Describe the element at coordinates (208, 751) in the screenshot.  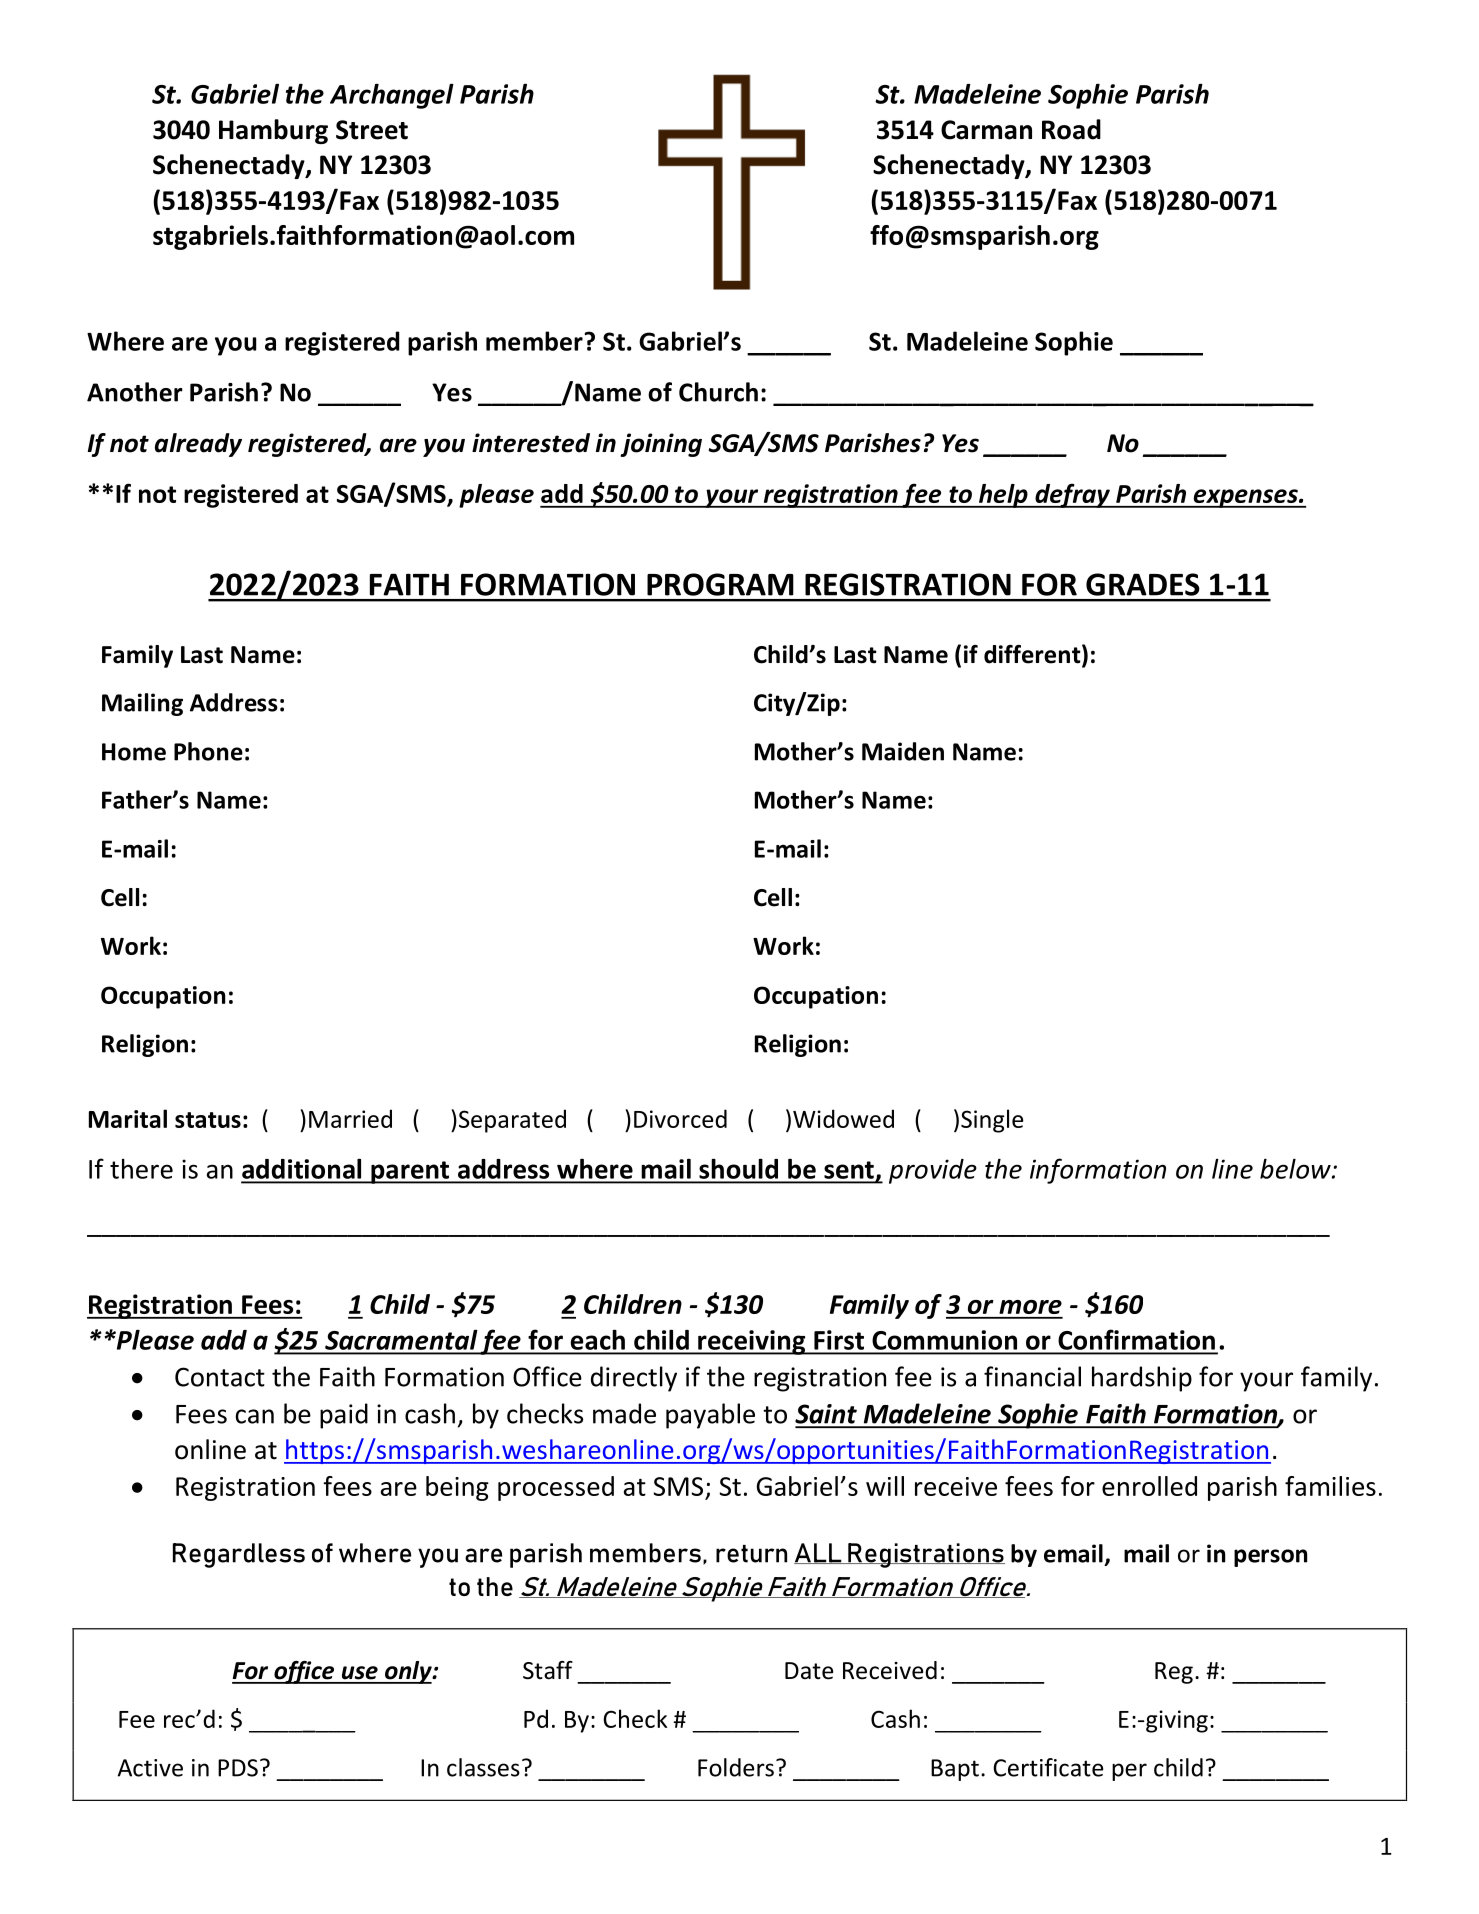
I see `Phone` at that location.
